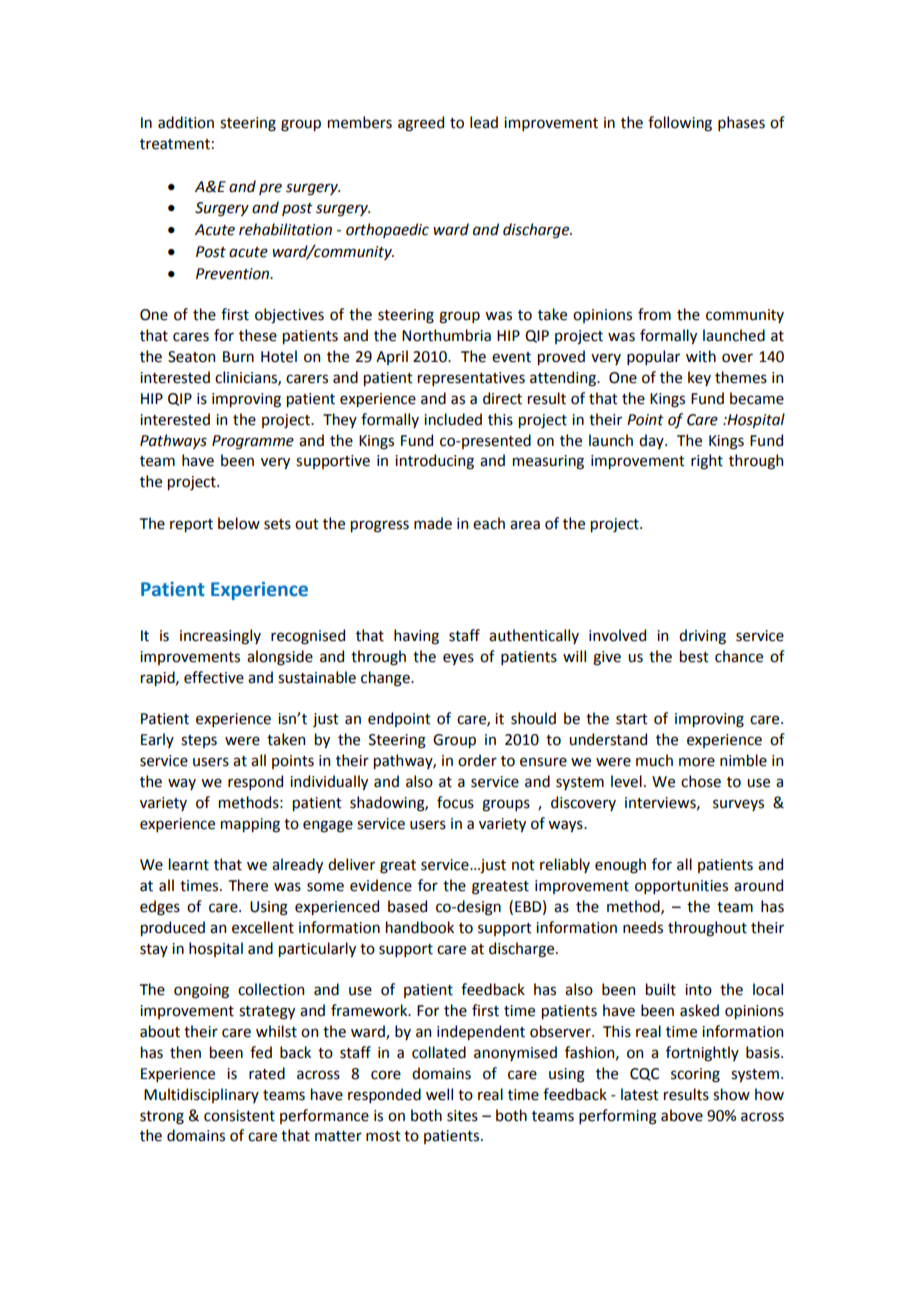  What do you see at coordinates (220, 637) in the screenshot?
I see `increasingly` at bounding box center [220, 637].
